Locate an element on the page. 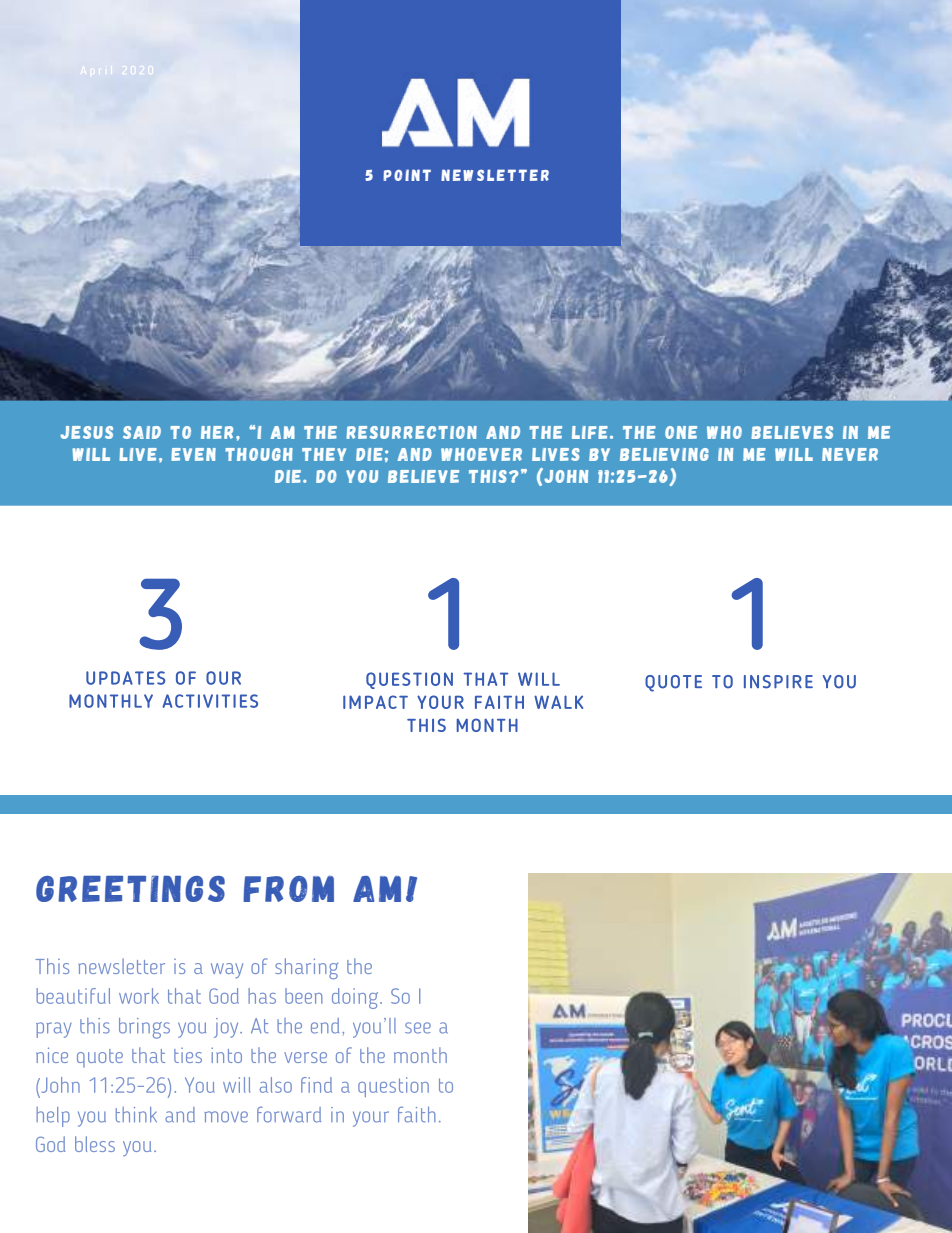 Image resolution: width=952 pixels, height=1233 pixels. ONE is located at coordinates (681, 432).
